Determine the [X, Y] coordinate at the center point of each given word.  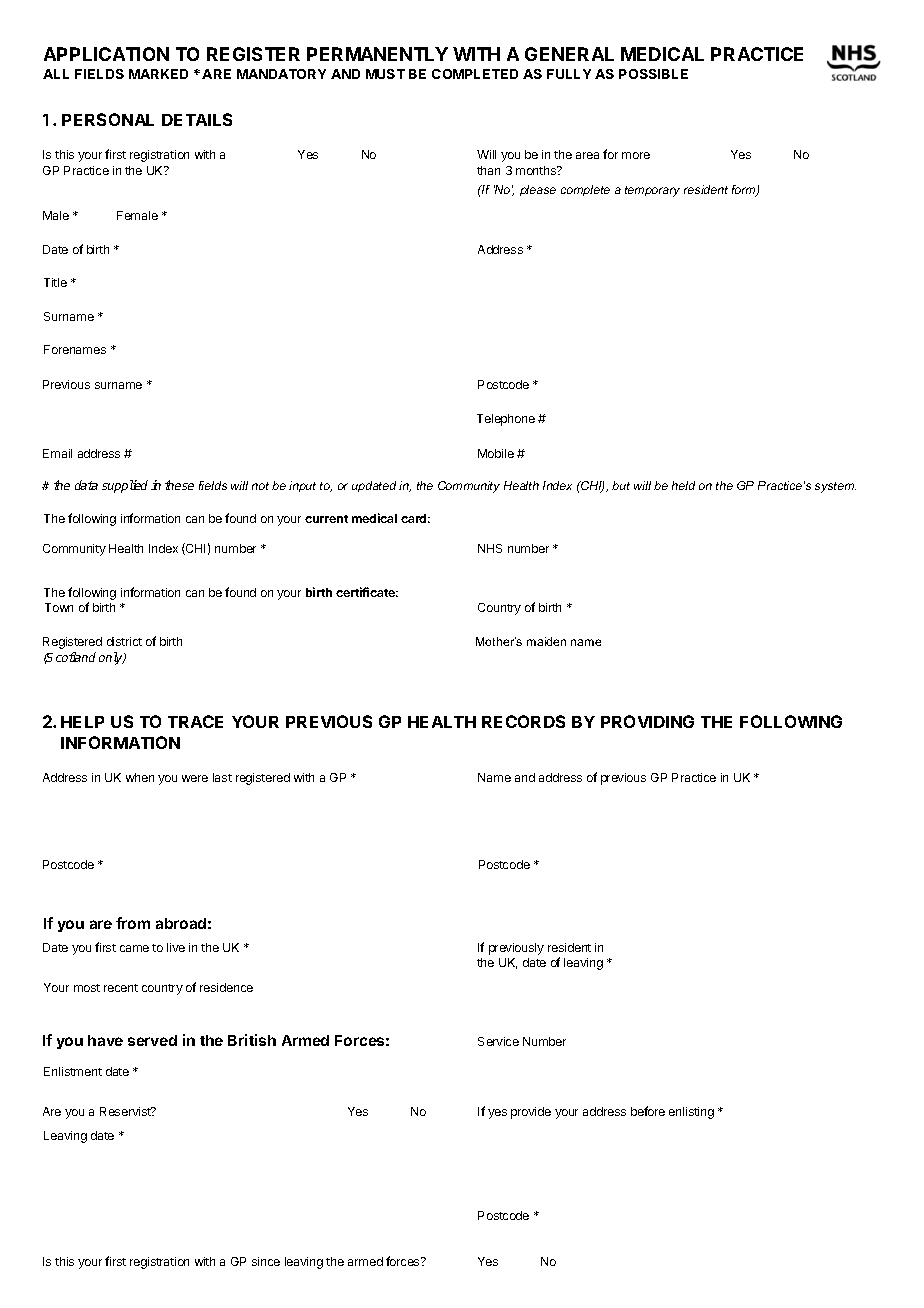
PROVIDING [647, 721]
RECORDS [523, 721]
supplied [125, 486]
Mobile [496, 453]
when [140, 777]
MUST [385, 74]
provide [531, 1113]
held [683, 485]
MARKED [158, 74]
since [266, 1261]
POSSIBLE [653, 74]
